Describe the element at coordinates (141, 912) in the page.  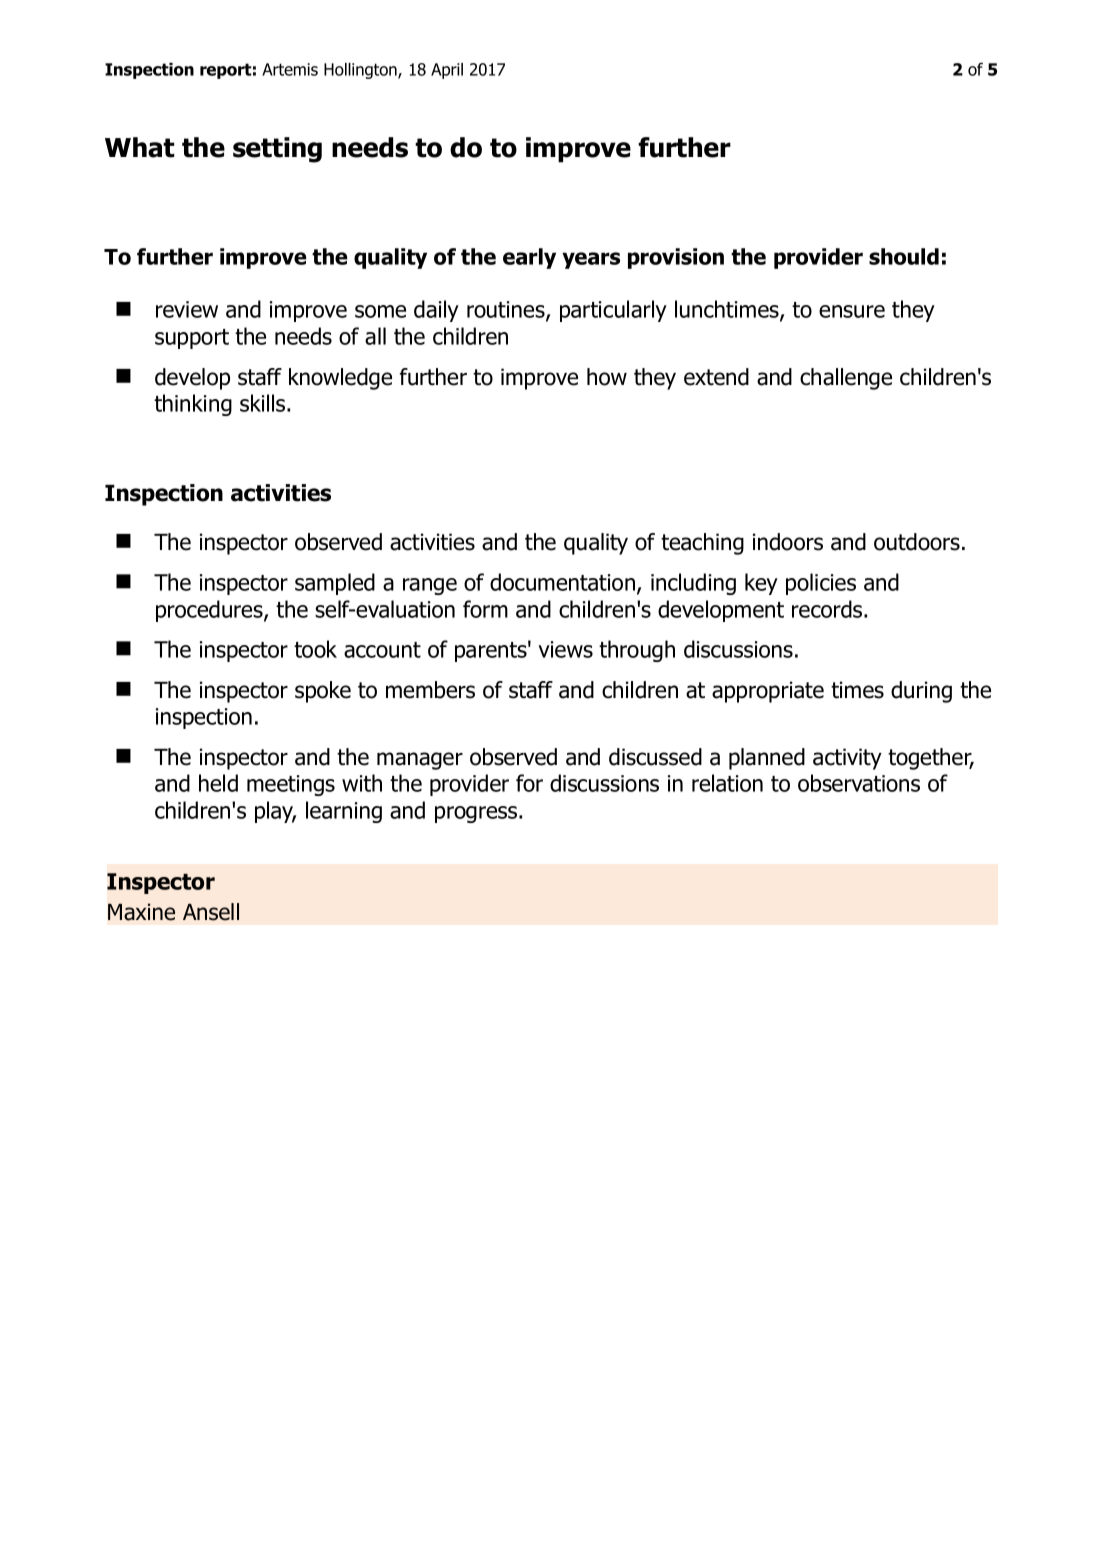
I see `Maxine` at that location.
